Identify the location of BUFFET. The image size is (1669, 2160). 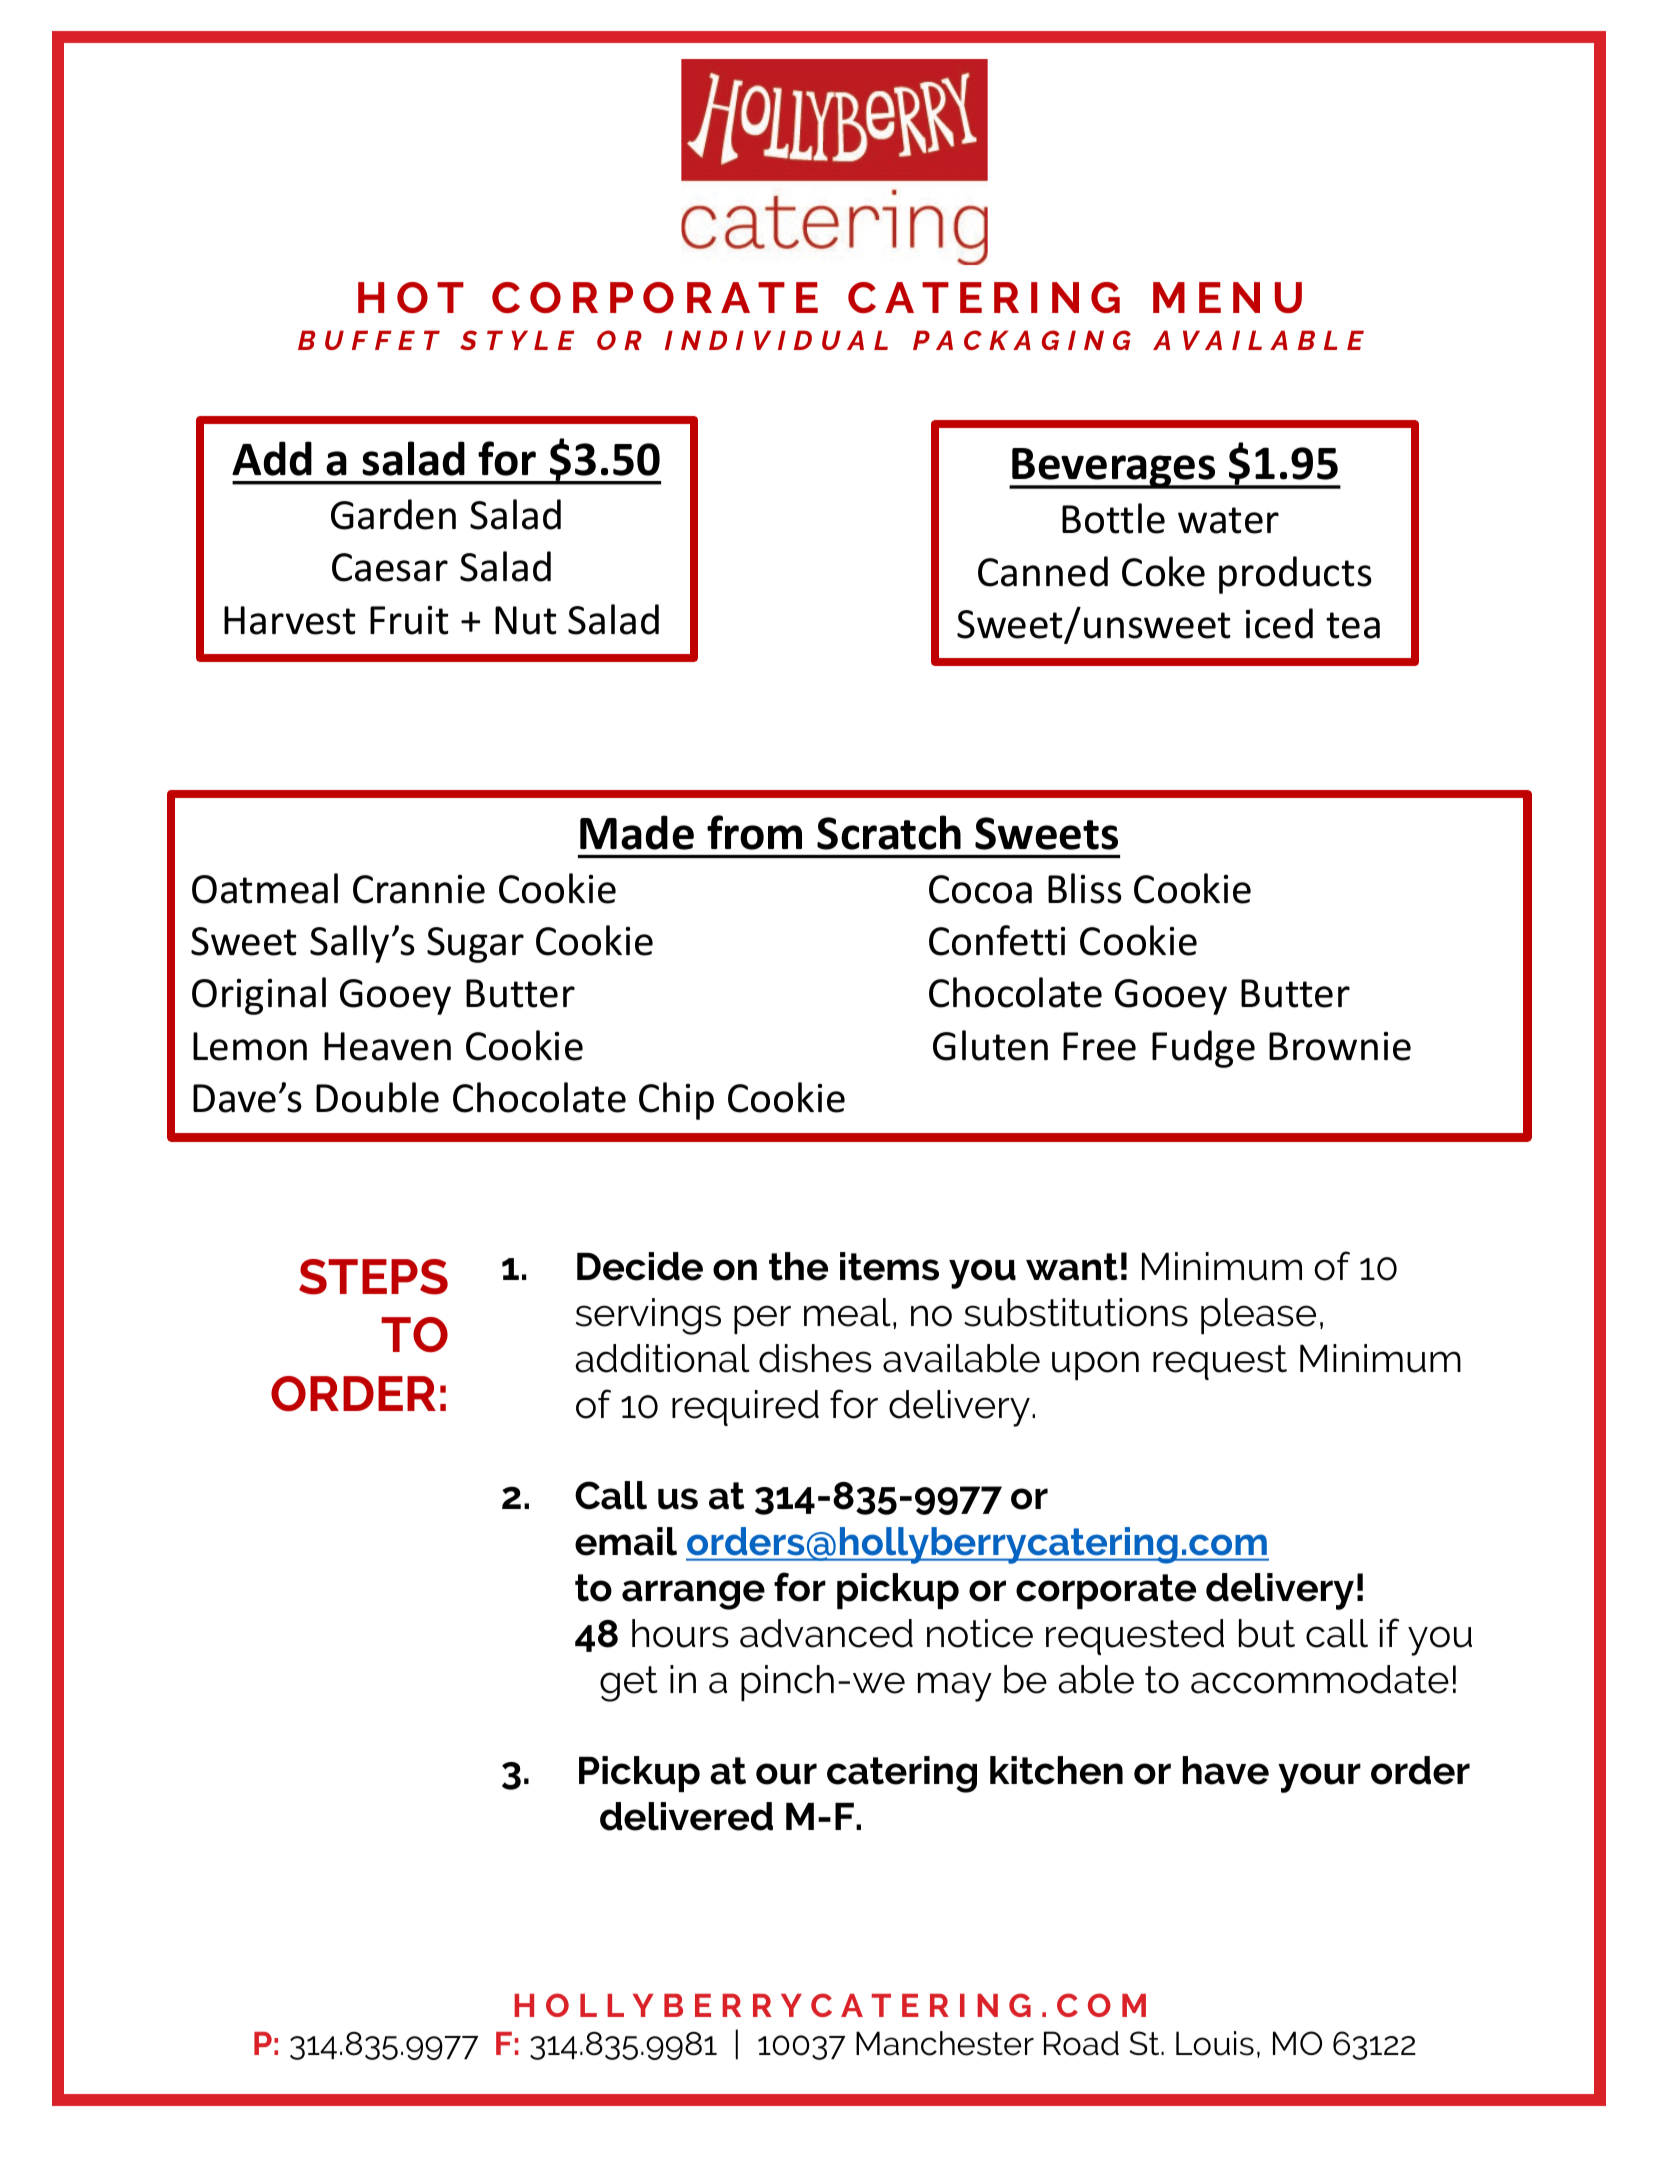
(369, 340).
